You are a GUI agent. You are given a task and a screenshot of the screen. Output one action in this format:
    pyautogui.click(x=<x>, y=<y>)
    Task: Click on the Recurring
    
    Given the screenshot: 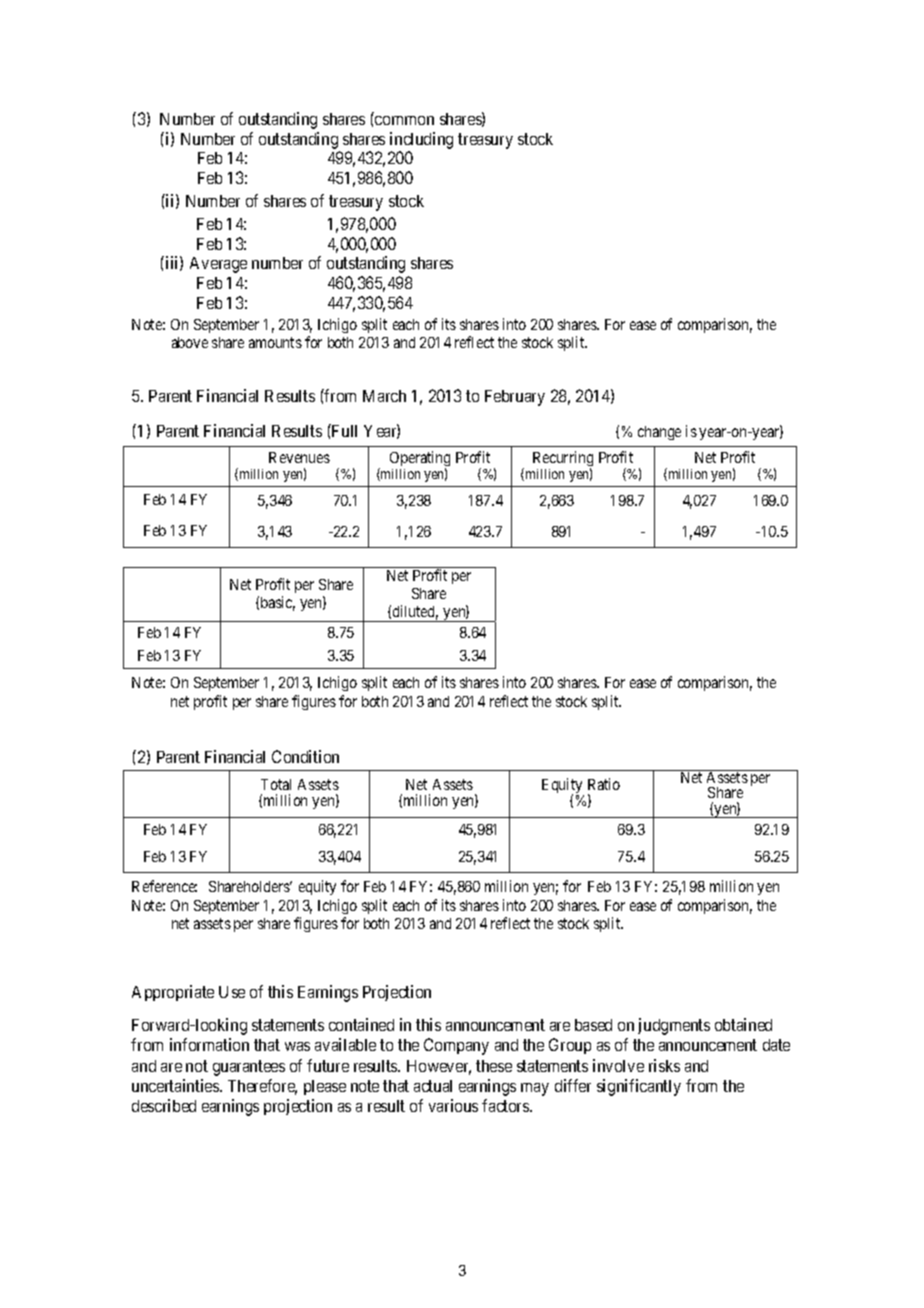 What is the action you would take?
    pyautogui.click(x=563, y=460)
